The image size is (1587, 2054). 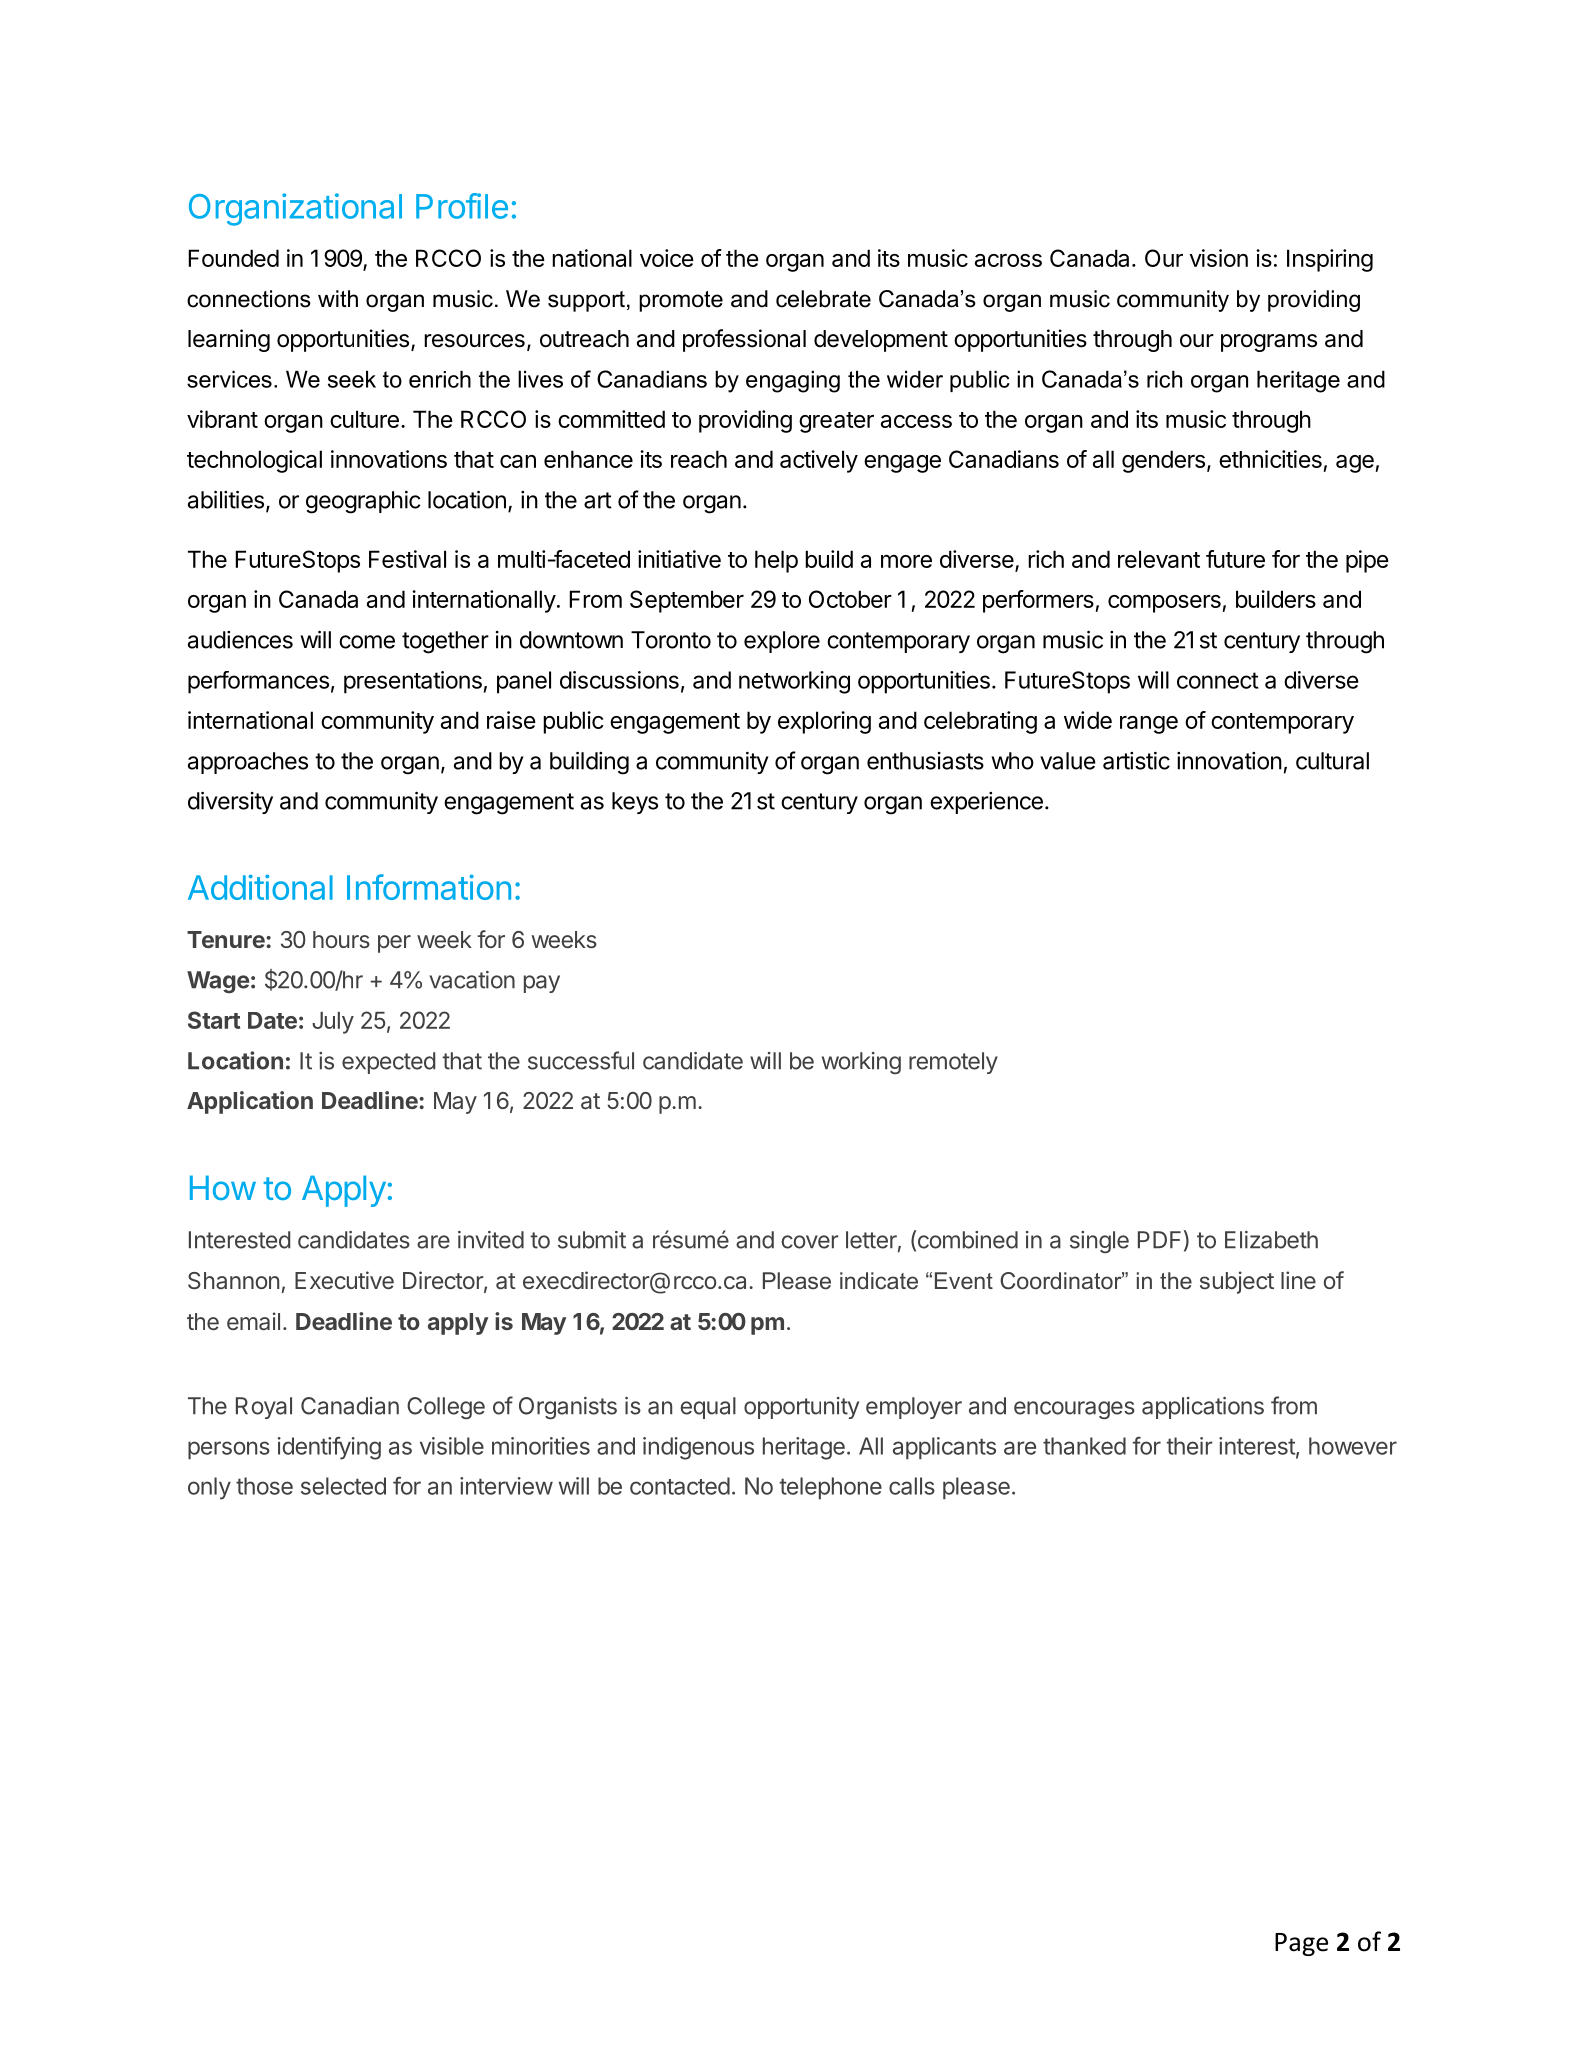 What do you see at coordinates (1189, 1446) in the screenshot?
I see `their` at bounding box center [1189, 1446].
